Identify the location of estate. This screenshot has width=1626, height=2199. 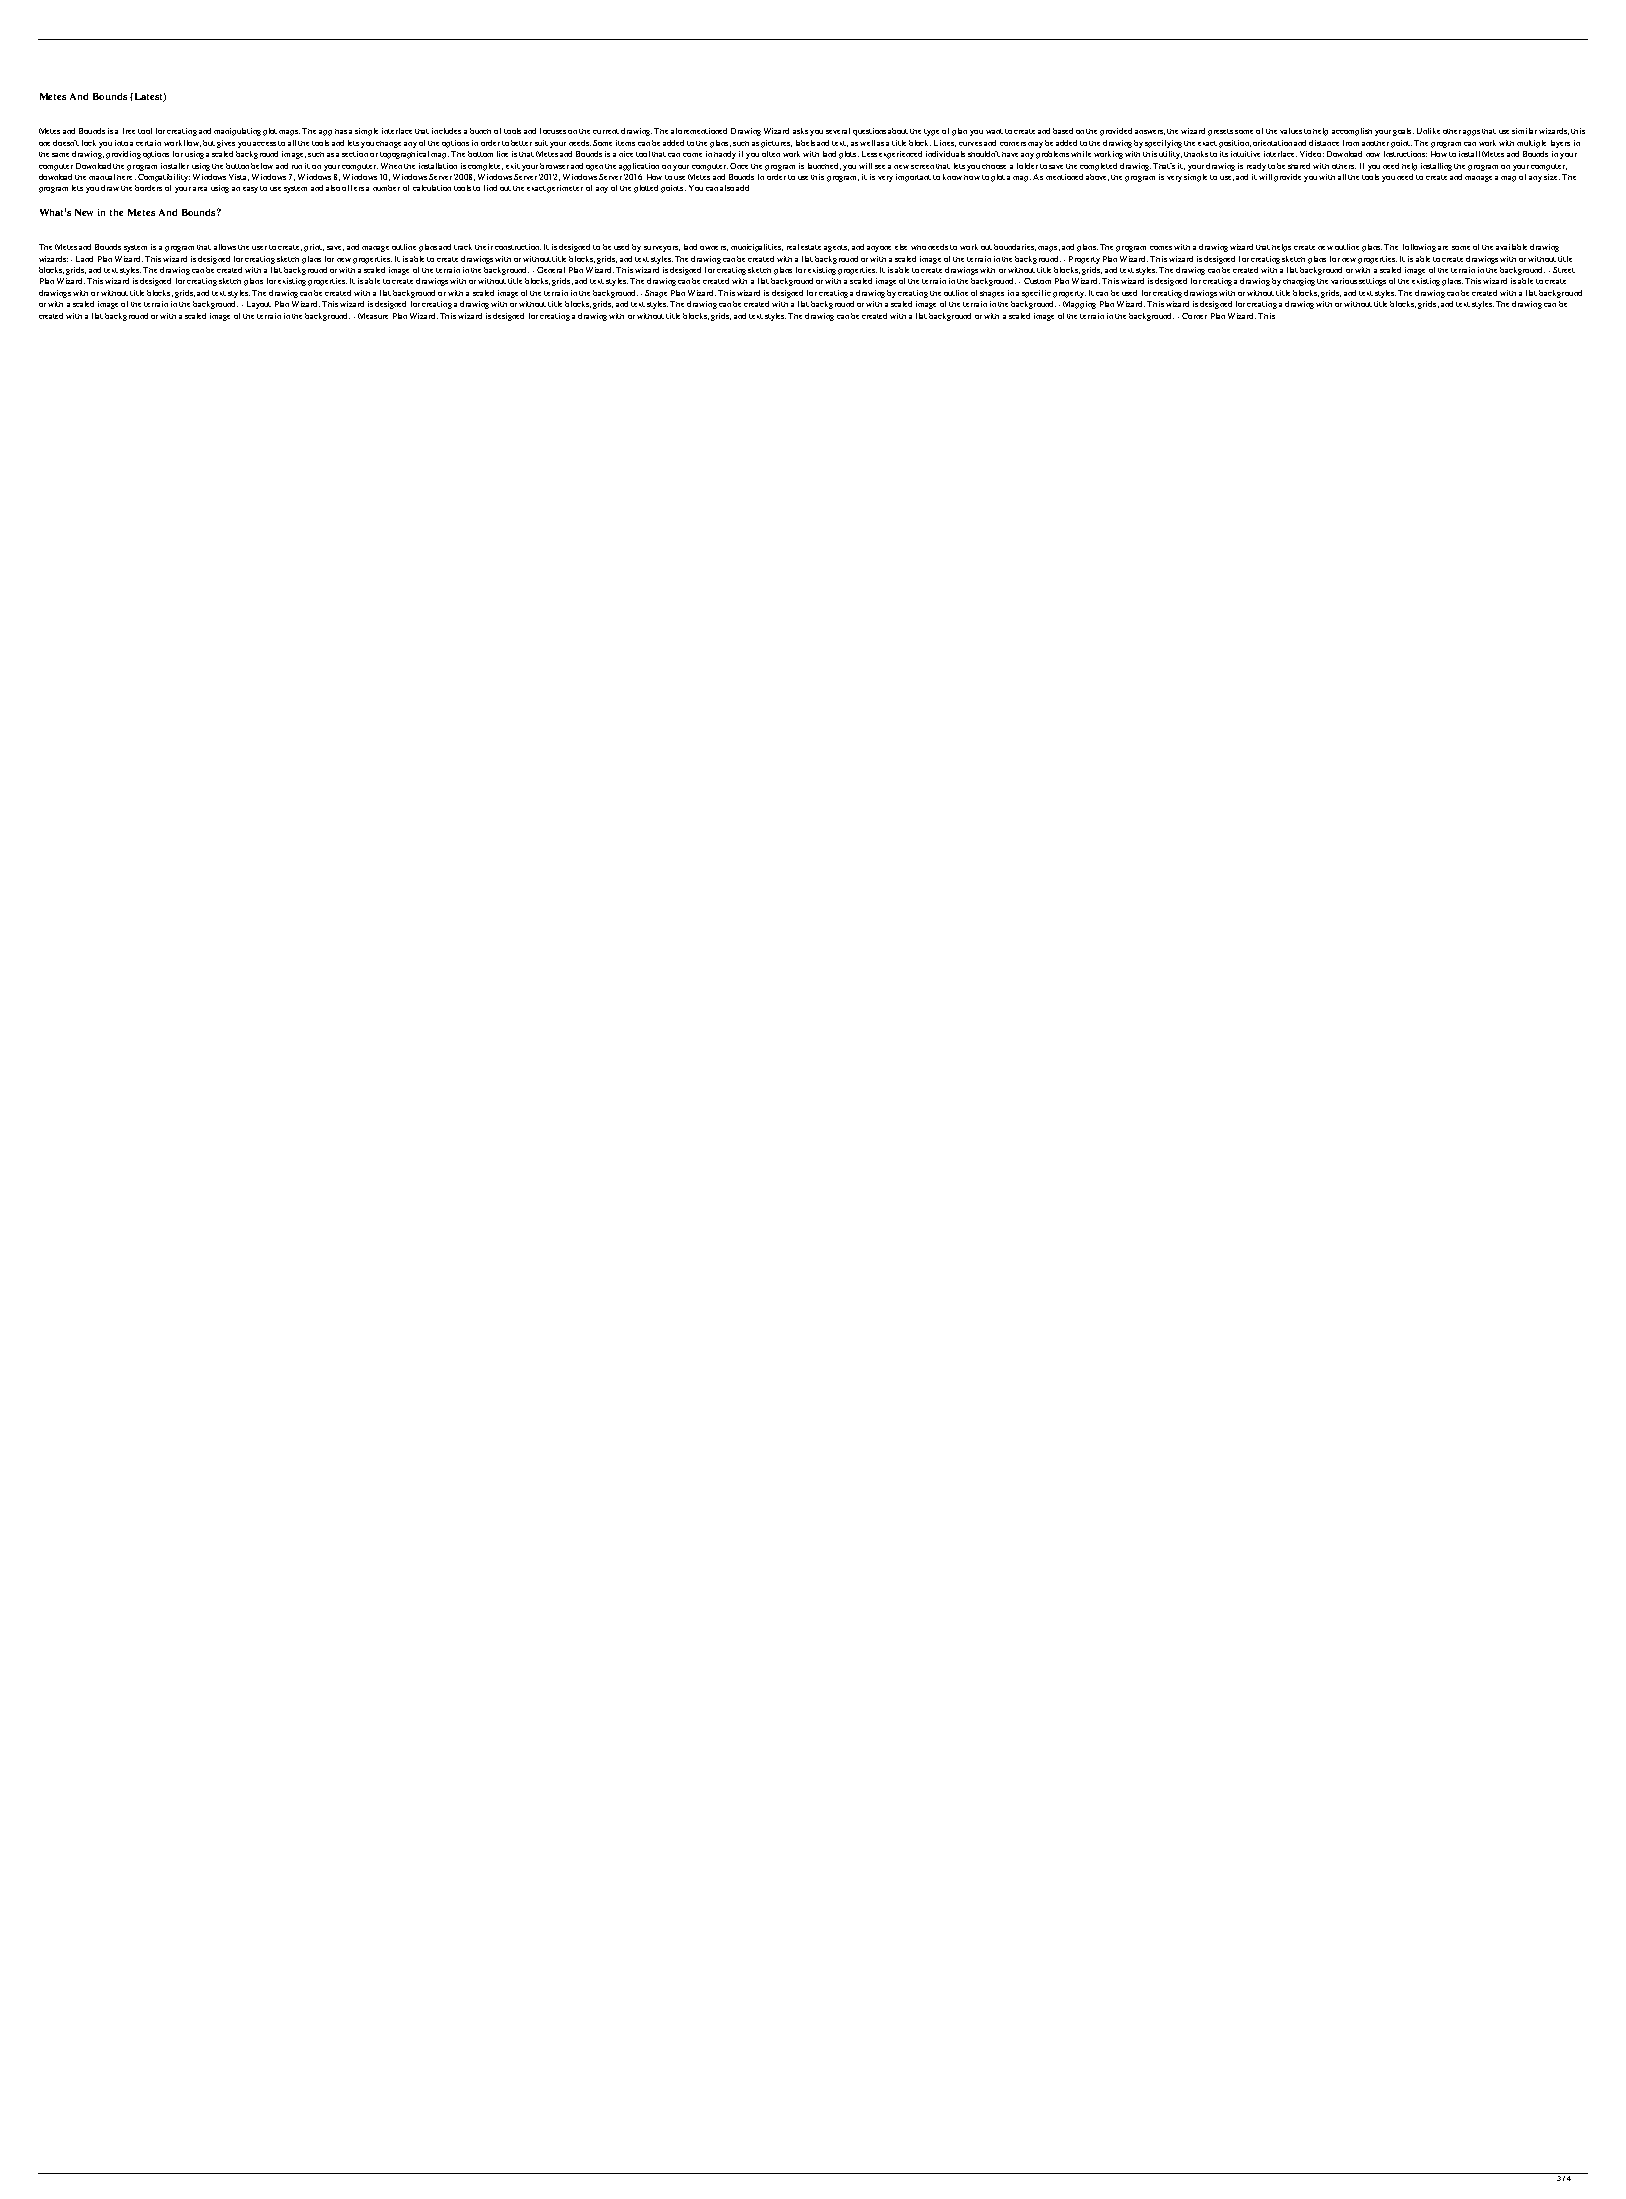
(811, 247).
